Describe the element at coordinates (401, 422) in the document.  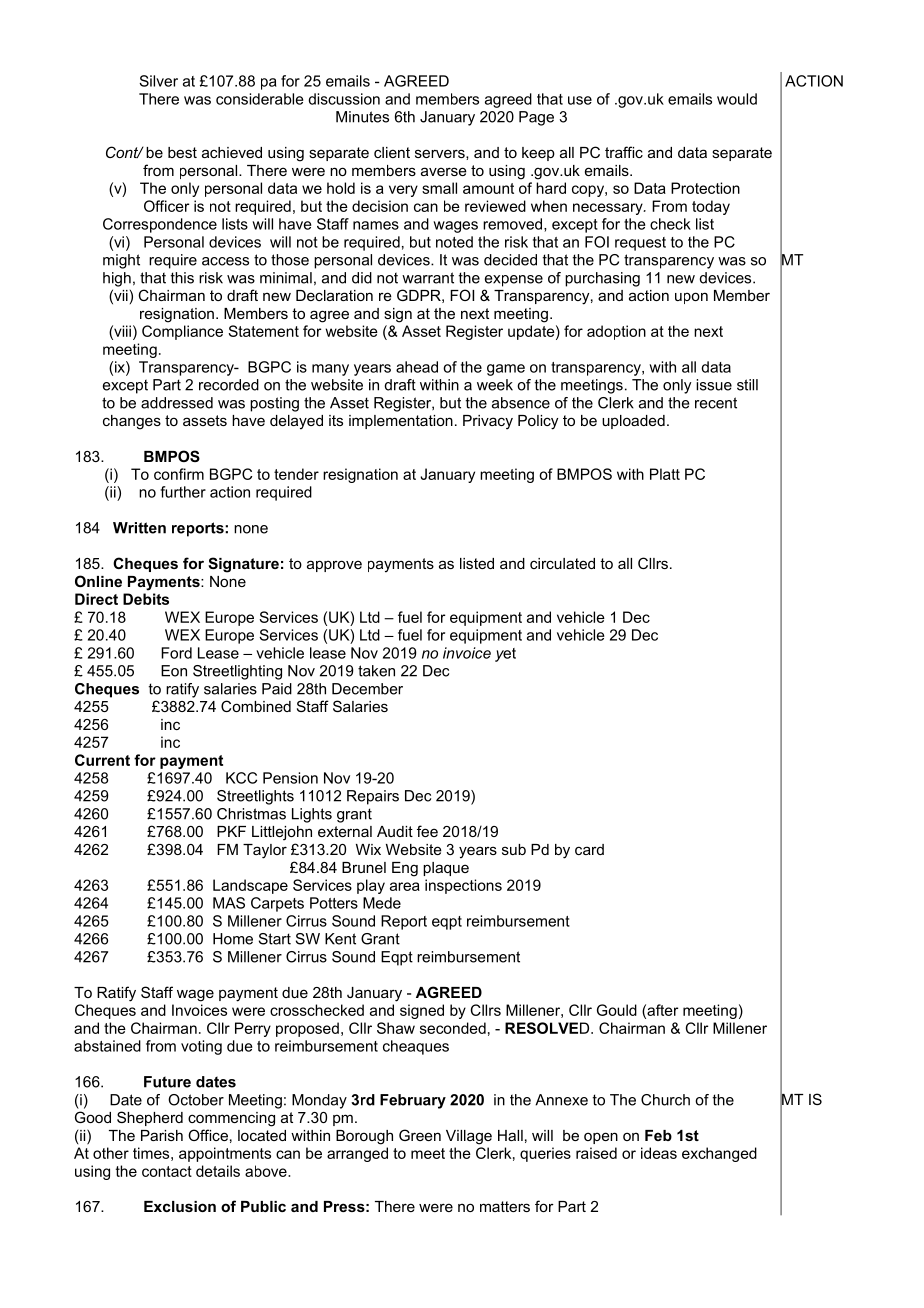
I see `implementation` at that location.
